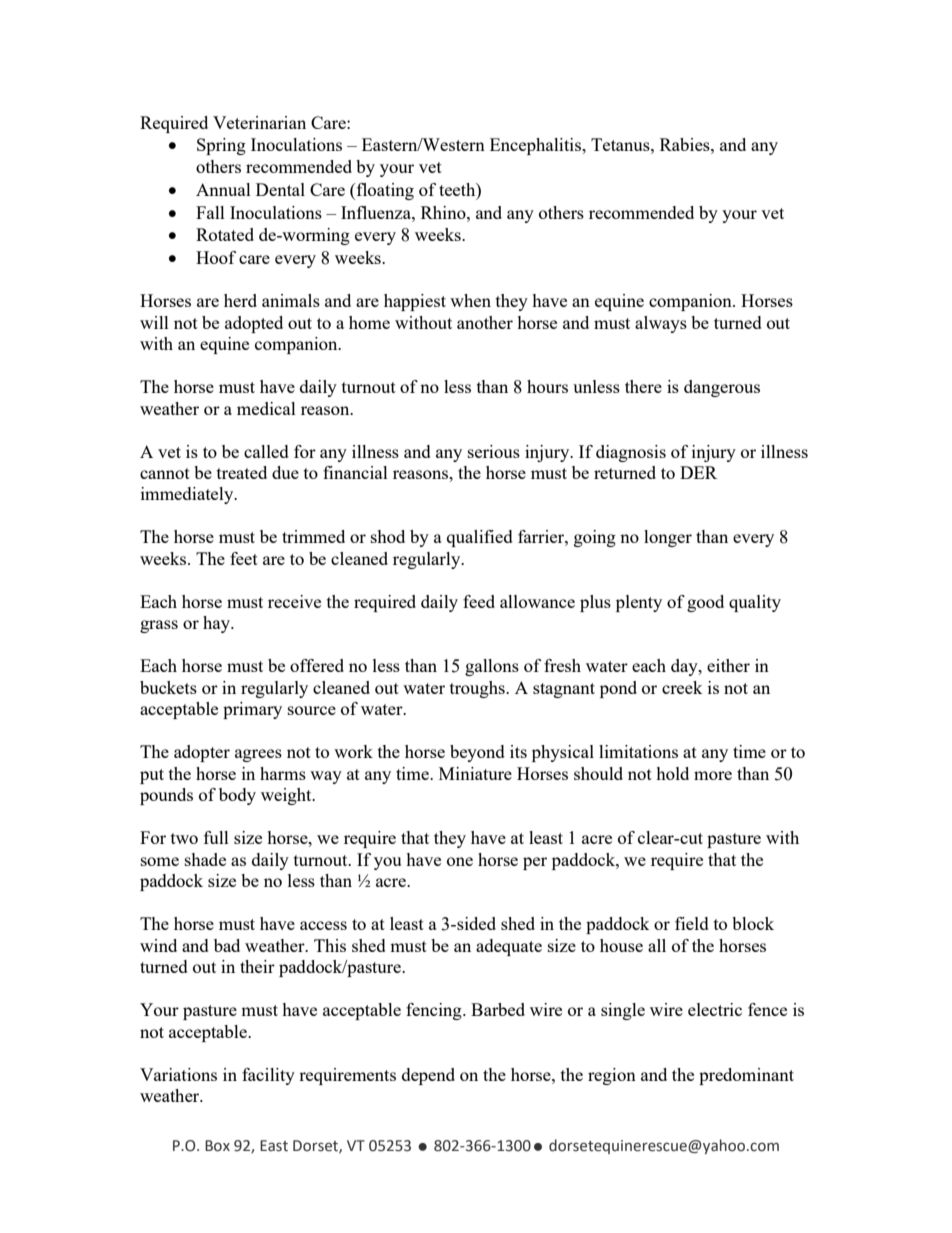 The image size is (952, 1233). What do you see at coordinates (494, 451) in the screenshot?
I see `serious` at bounding box center [494, 451].
